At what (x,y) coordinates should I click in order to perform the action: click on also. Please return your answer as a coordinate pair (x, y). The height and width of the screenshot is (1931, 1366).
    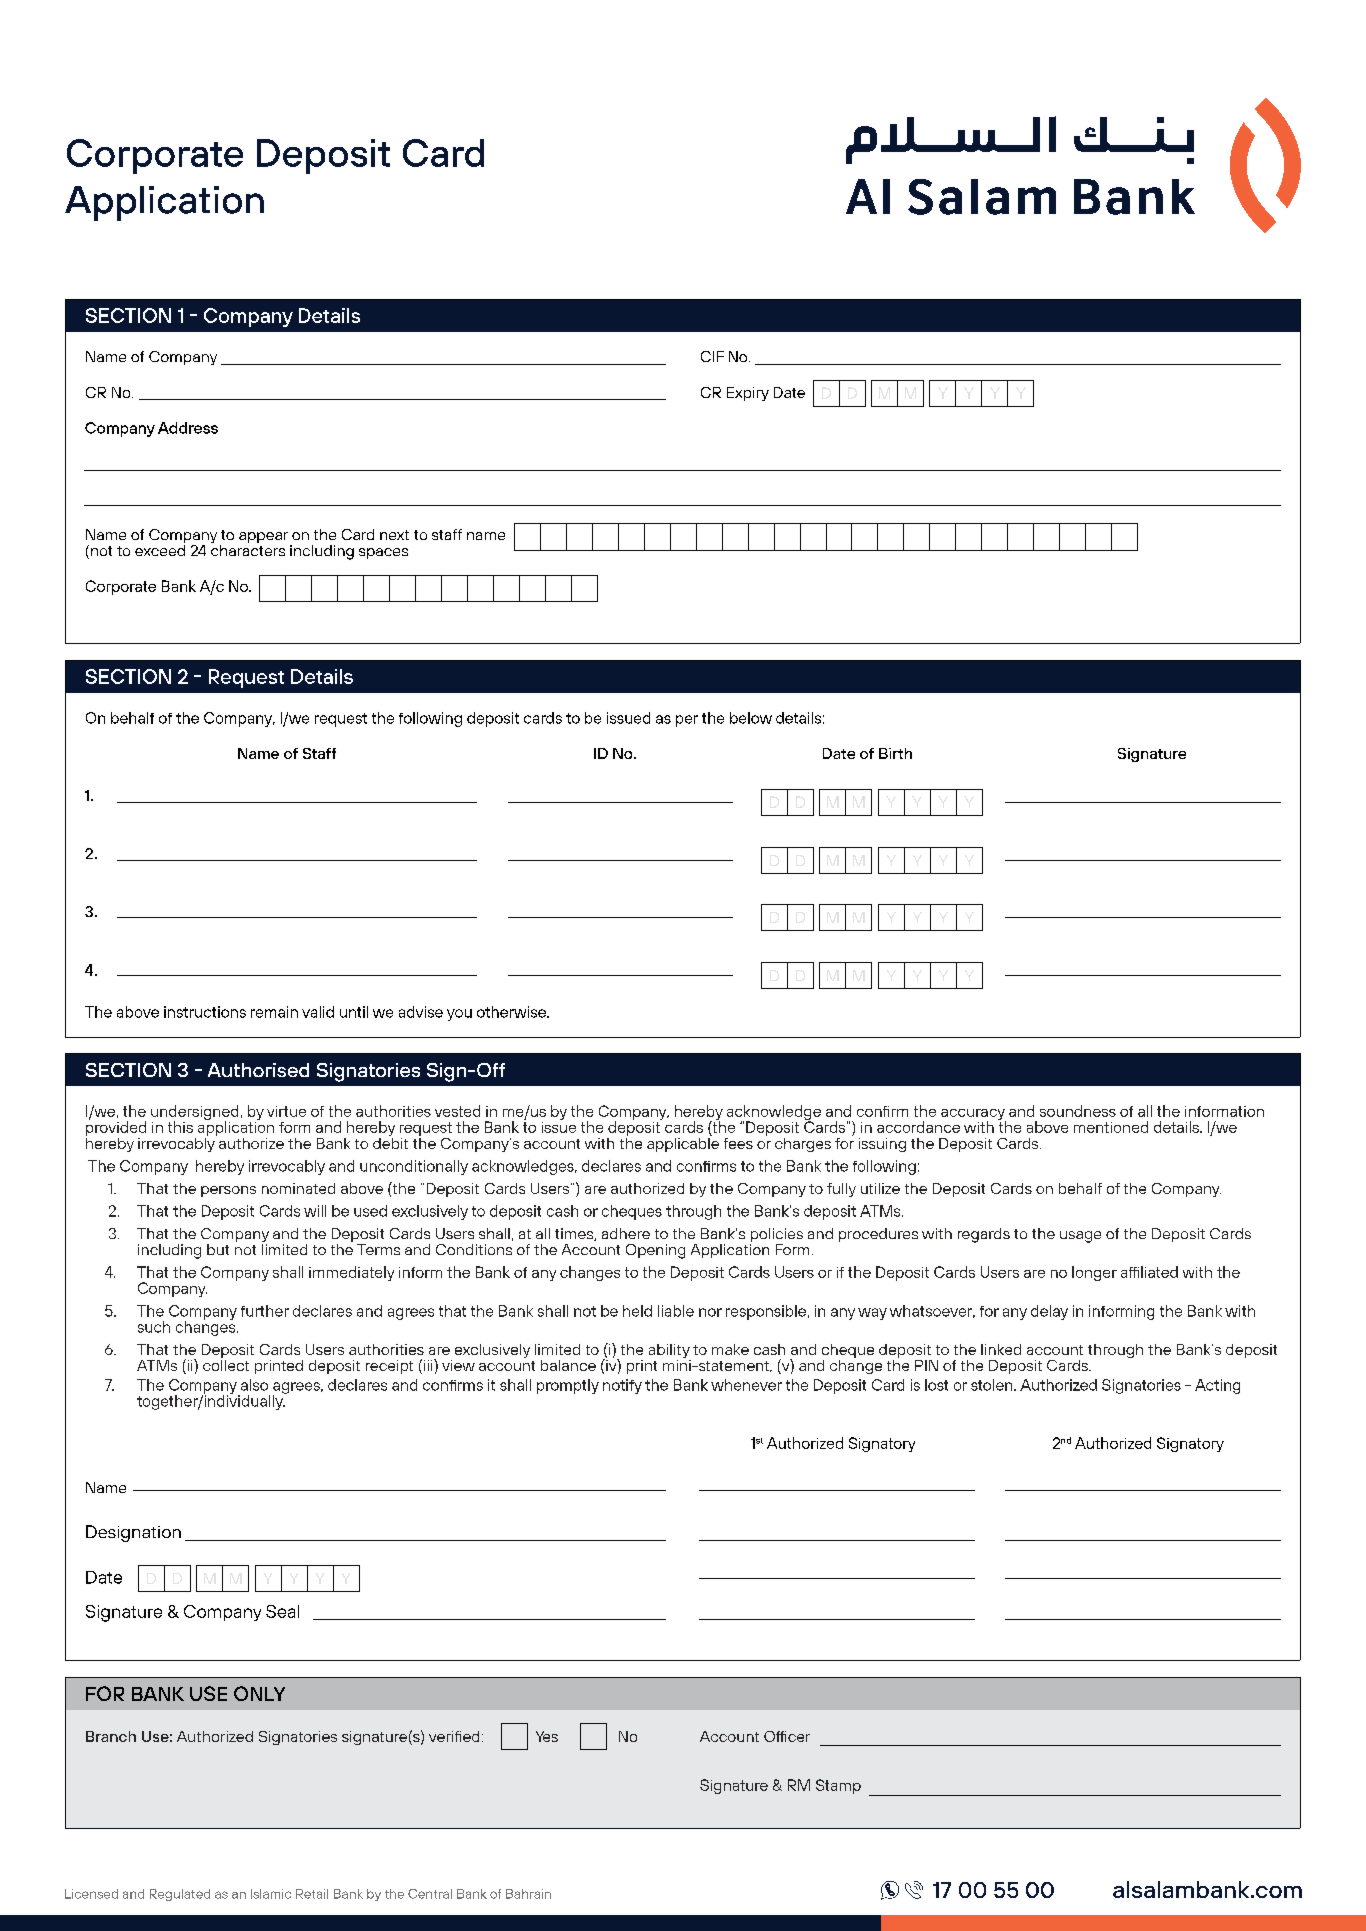
    Looking at the image, I should click on (254, 1385).
